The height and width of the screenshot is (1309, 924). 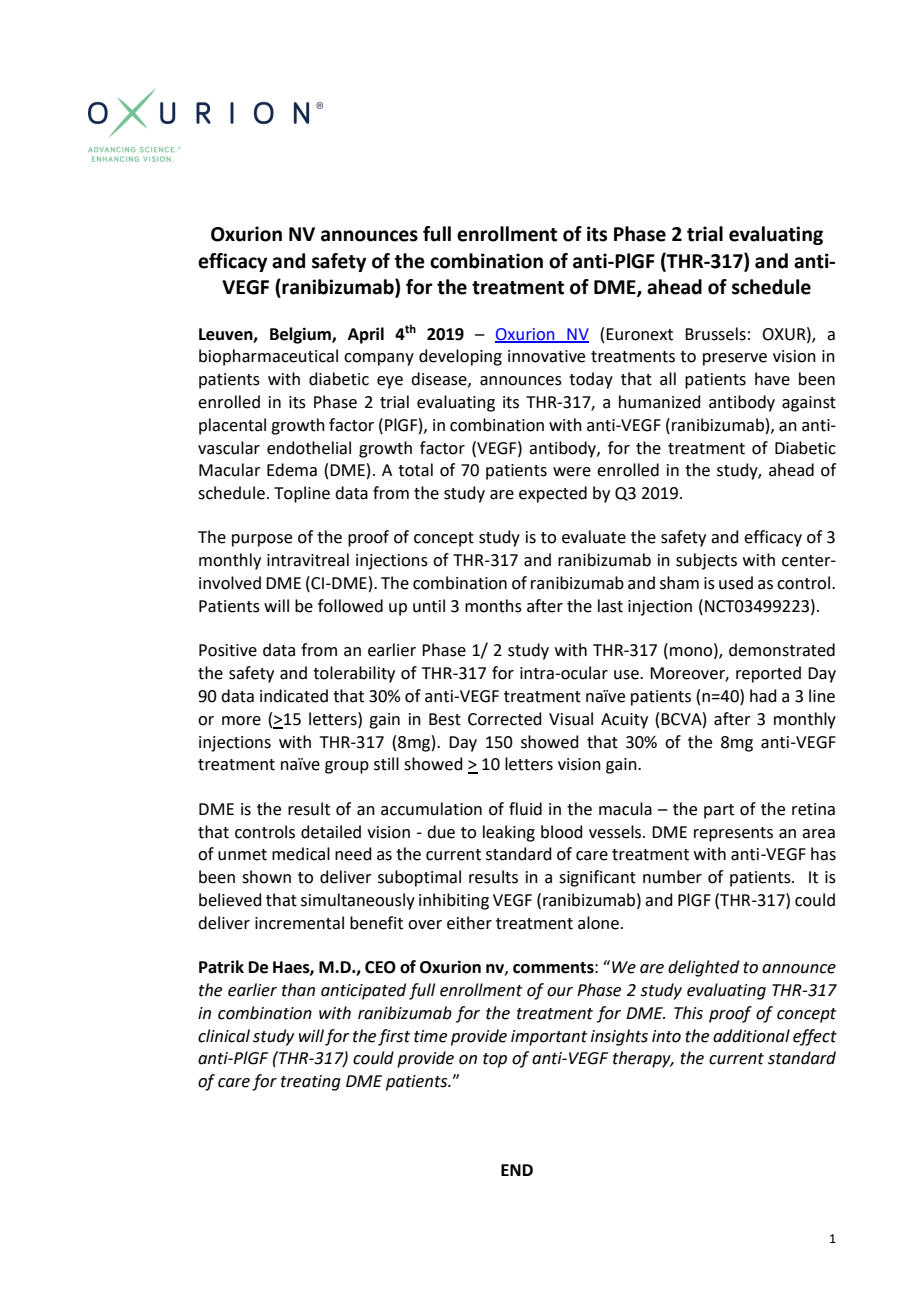 What do you see at coordinates (546, 356) in the screenshot?
I see `innovative` at bounding box center [546, 356].
